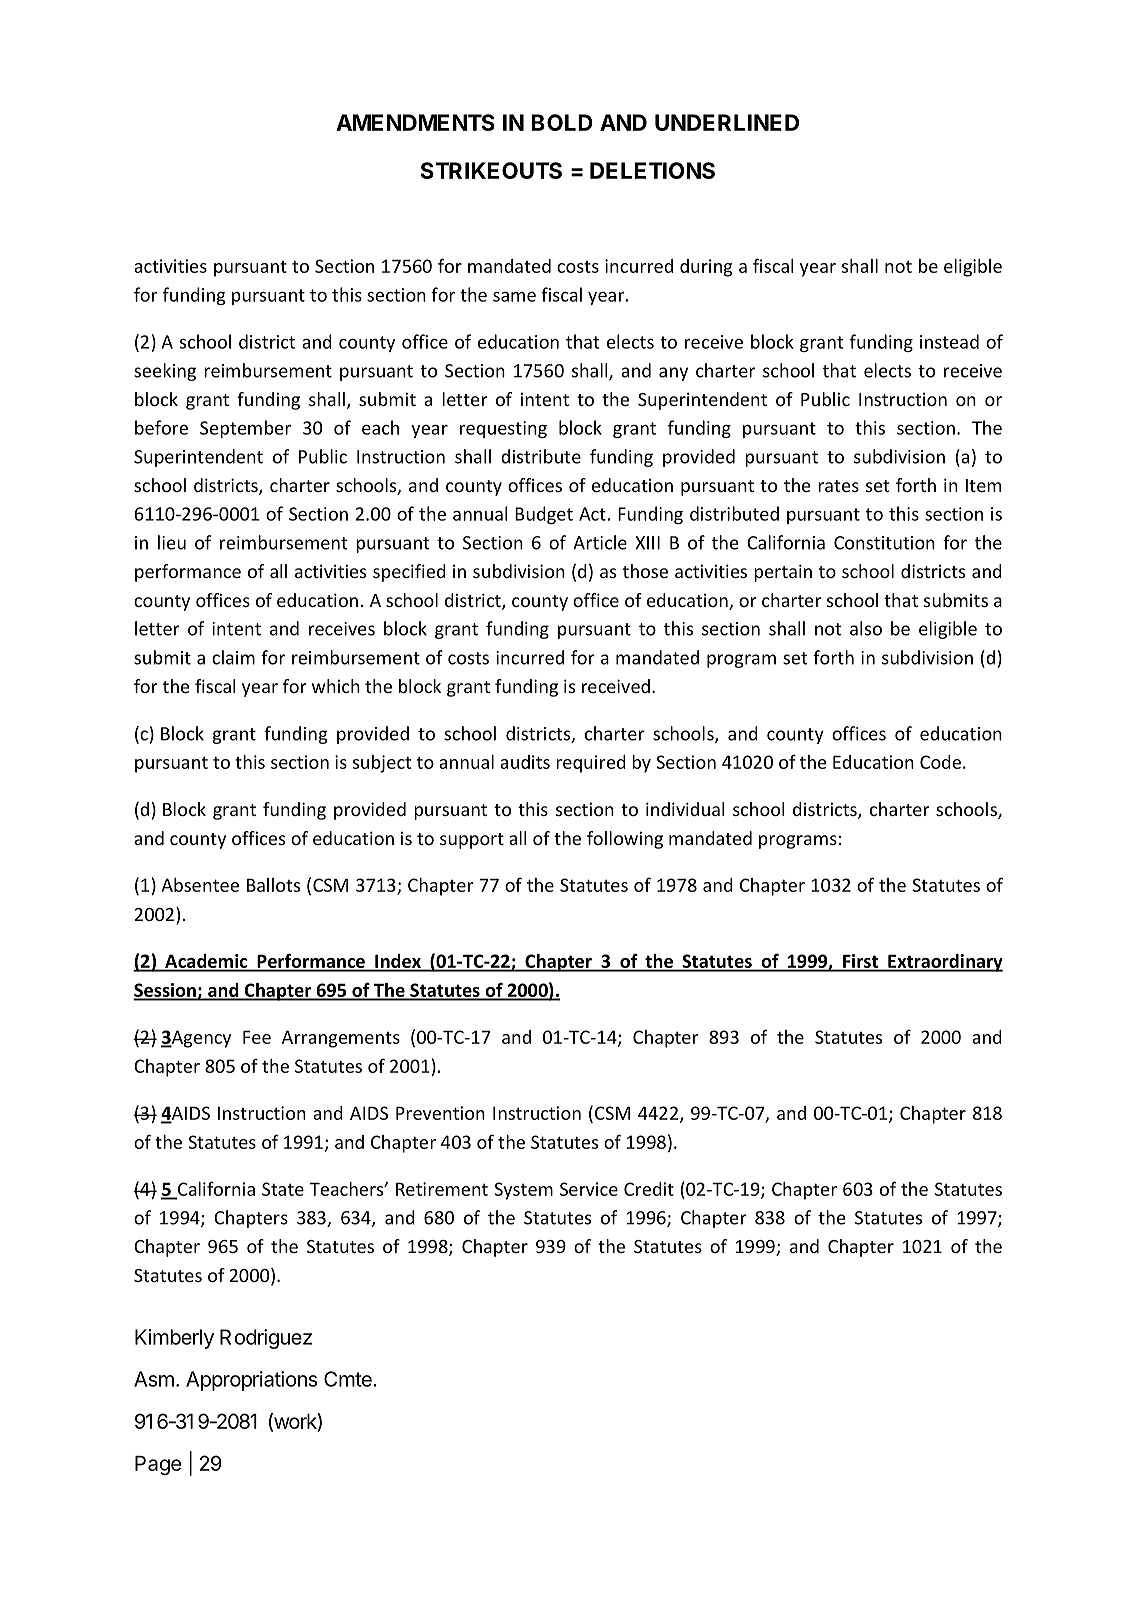 This image has height=1607, width=1135. I want to click on September, so click(245, 429).
